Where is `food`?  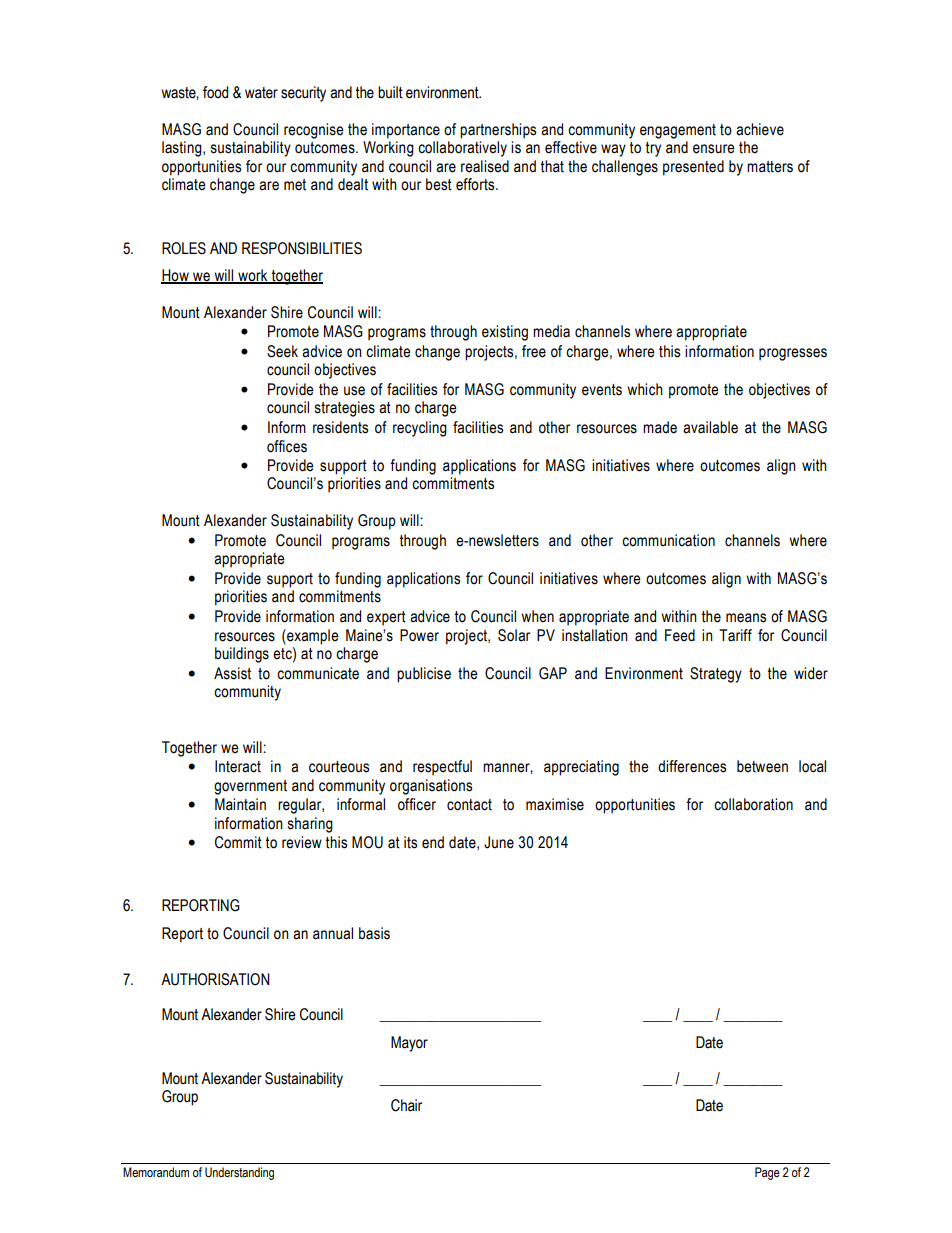
food is located at coordinates (215, 92).
